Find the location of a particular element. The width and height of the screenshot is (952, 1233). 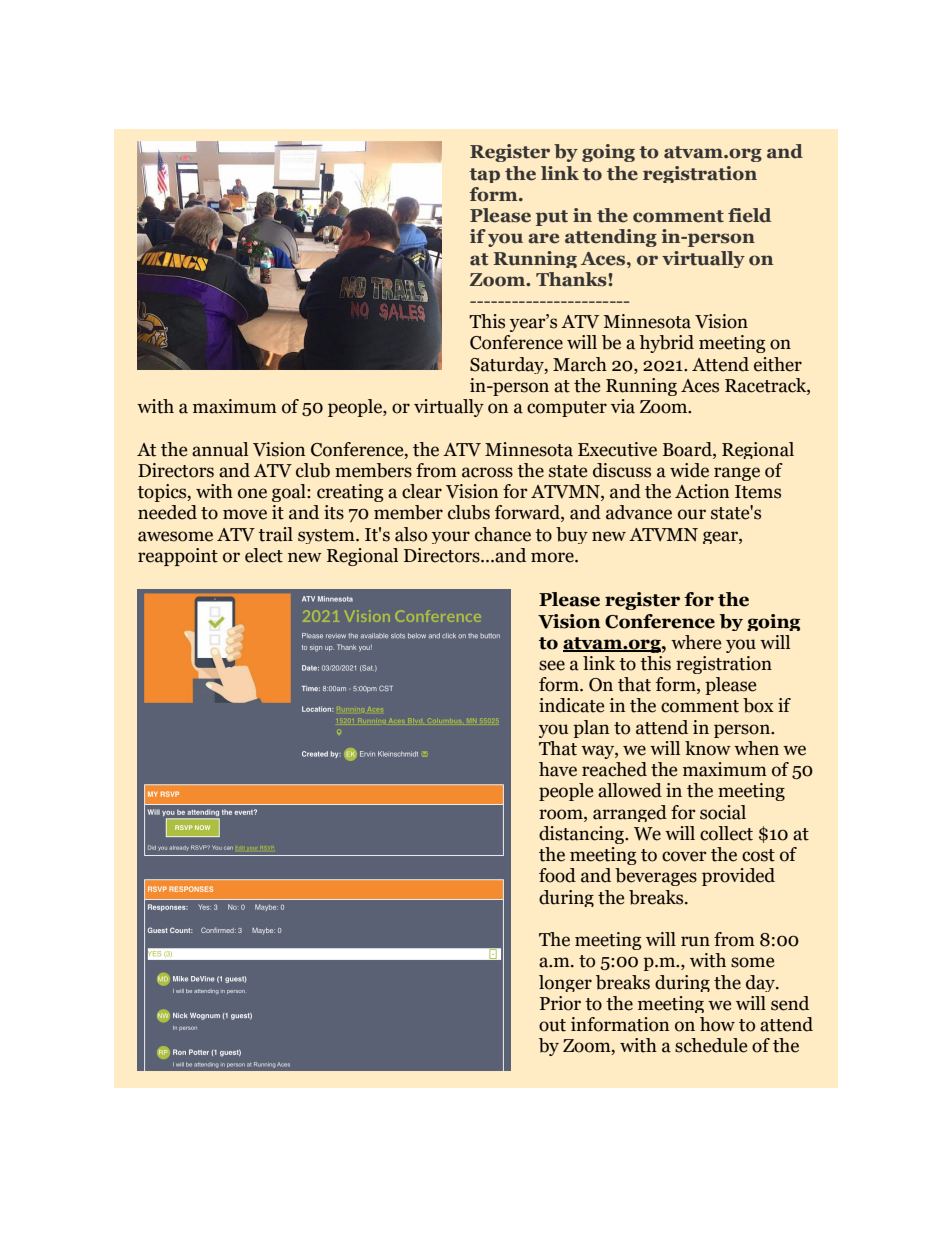

tap is located at coordinates (484, 175).
